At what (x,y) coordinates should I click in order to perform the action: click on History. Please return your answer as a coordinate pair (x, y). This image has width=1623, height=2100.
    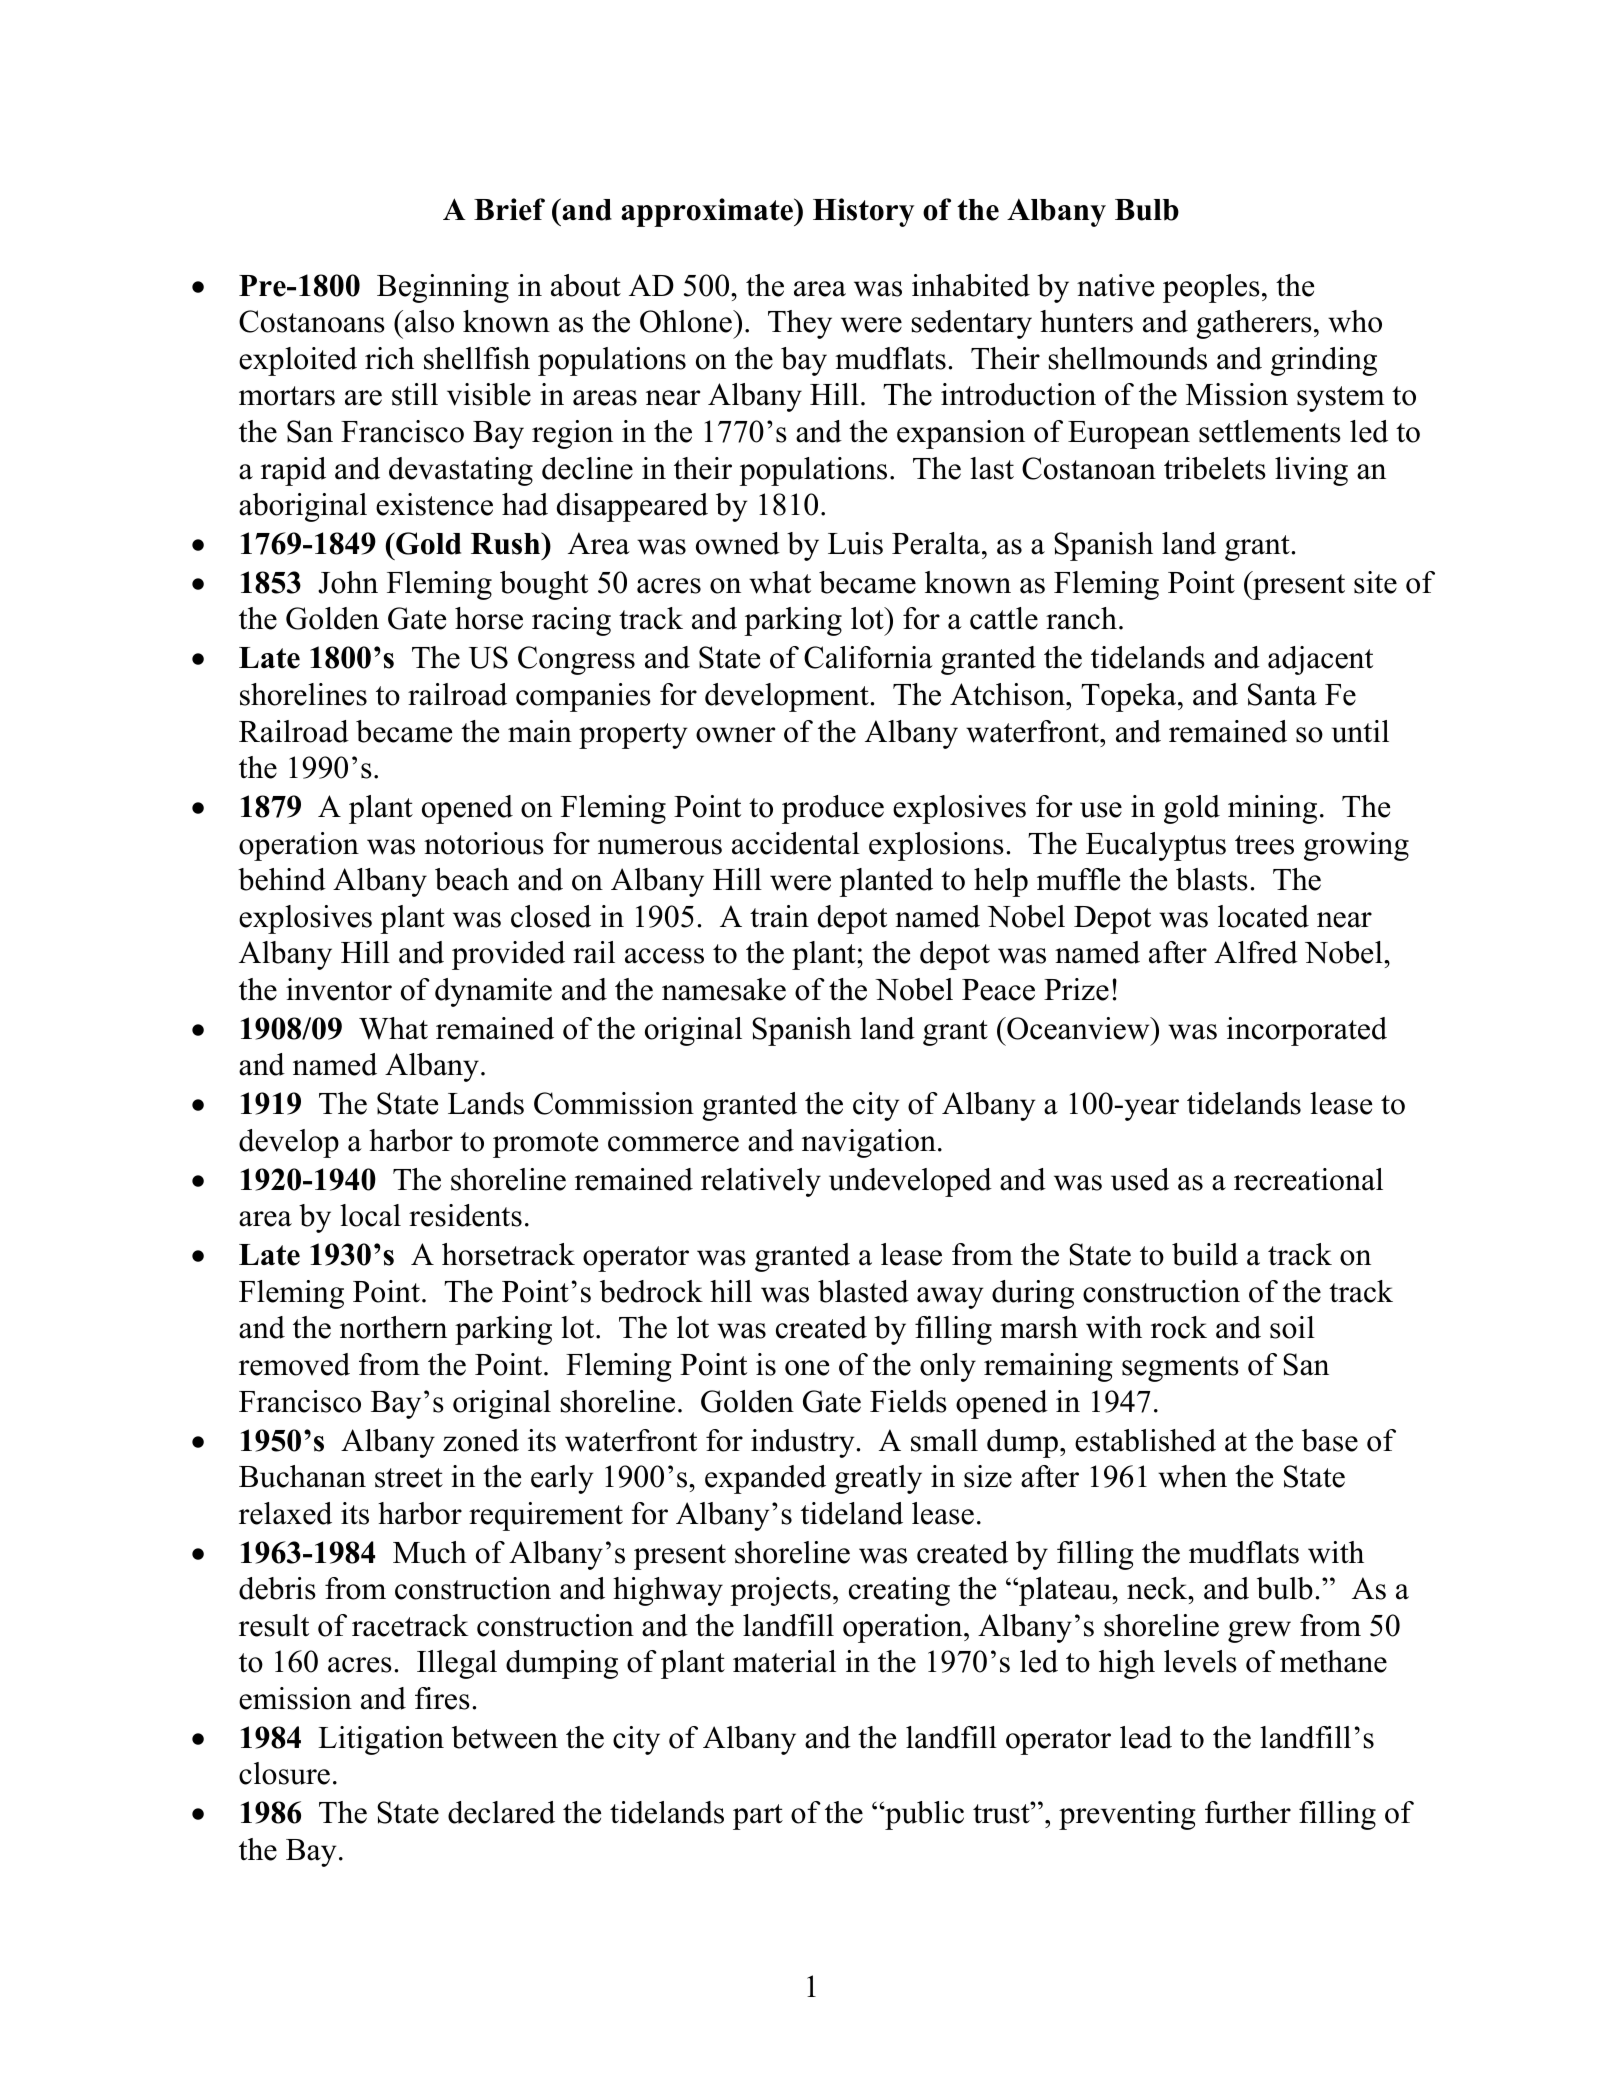
    Looking at the image, I should click on (863, 212).
